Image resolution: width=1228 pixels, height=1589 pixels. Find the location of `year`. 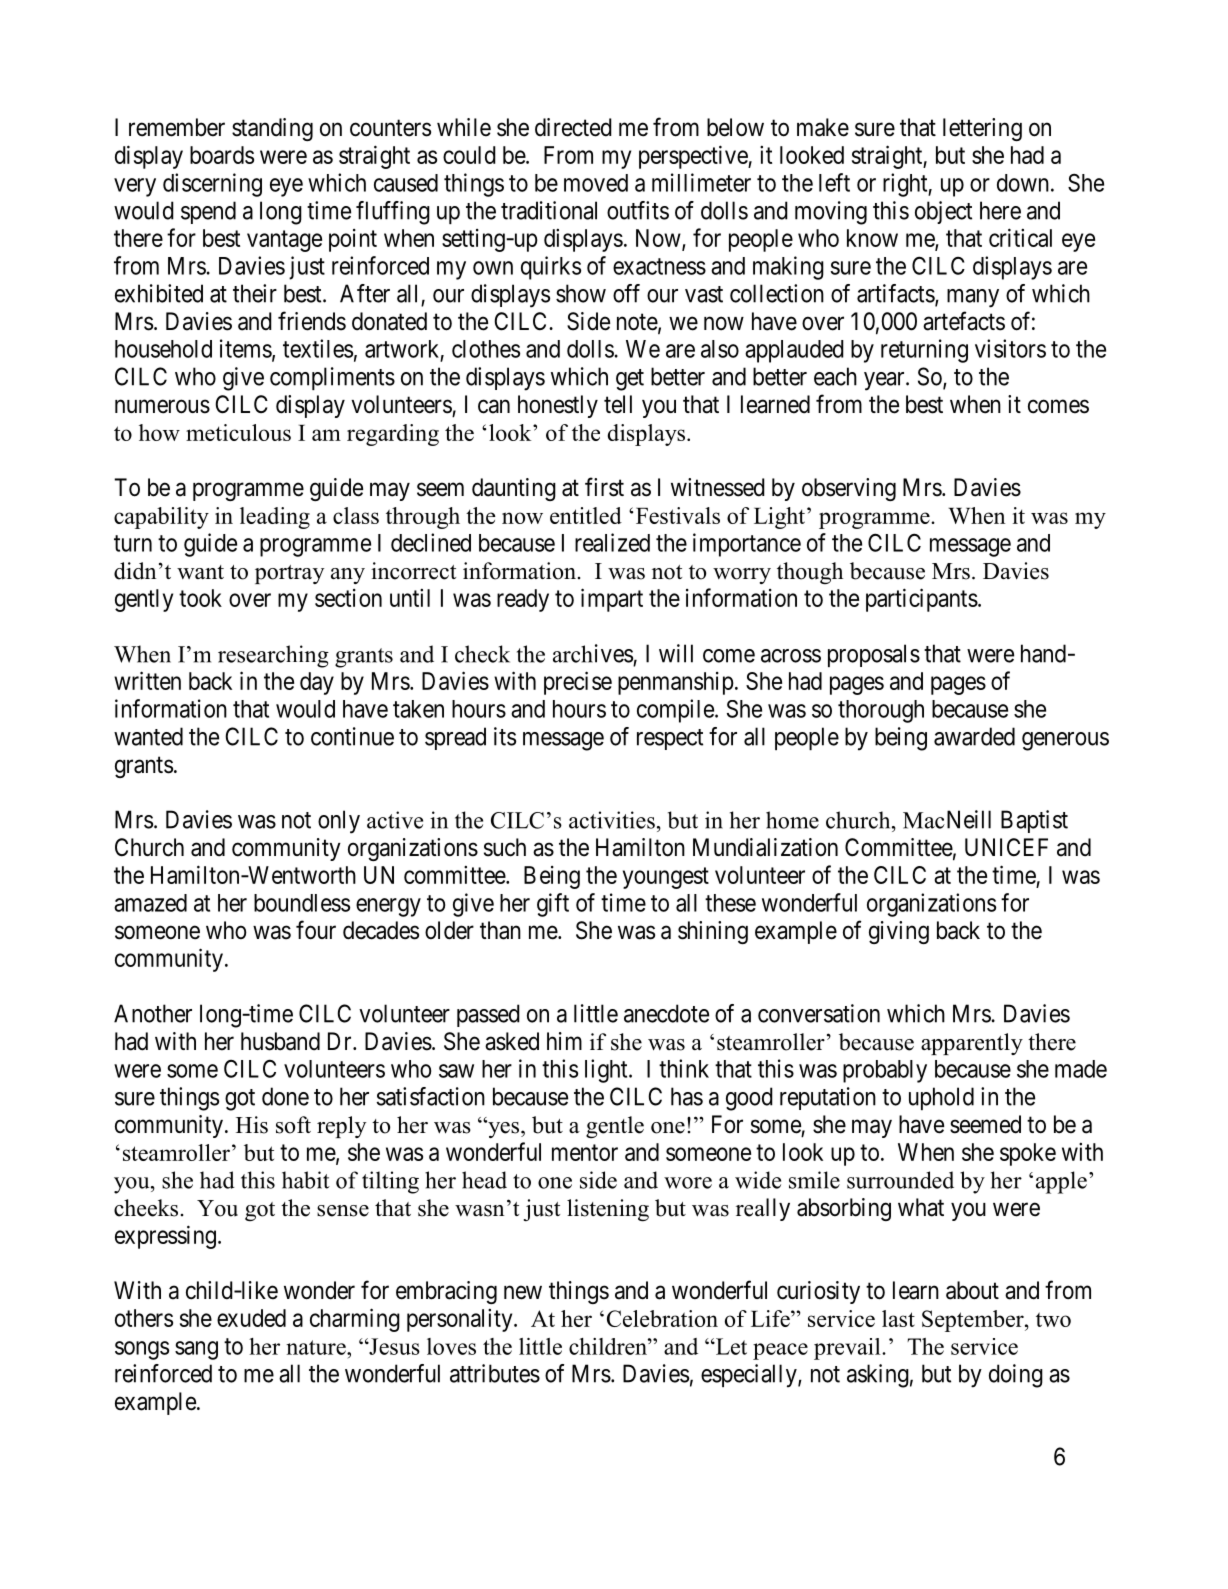

year is located at coordinates (885, 381).
